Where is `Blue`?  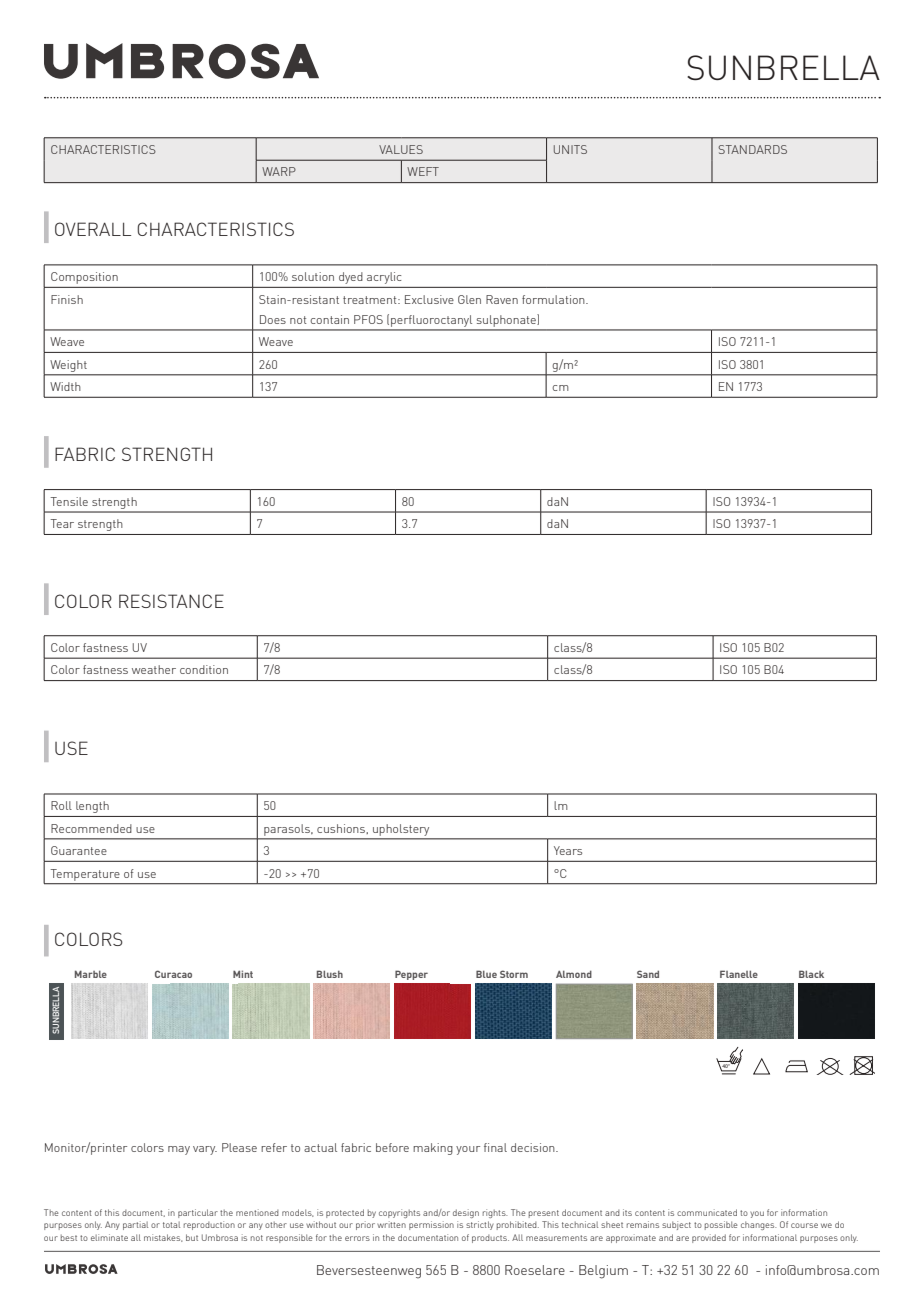
Blue is located at coordinates (486, 974).
